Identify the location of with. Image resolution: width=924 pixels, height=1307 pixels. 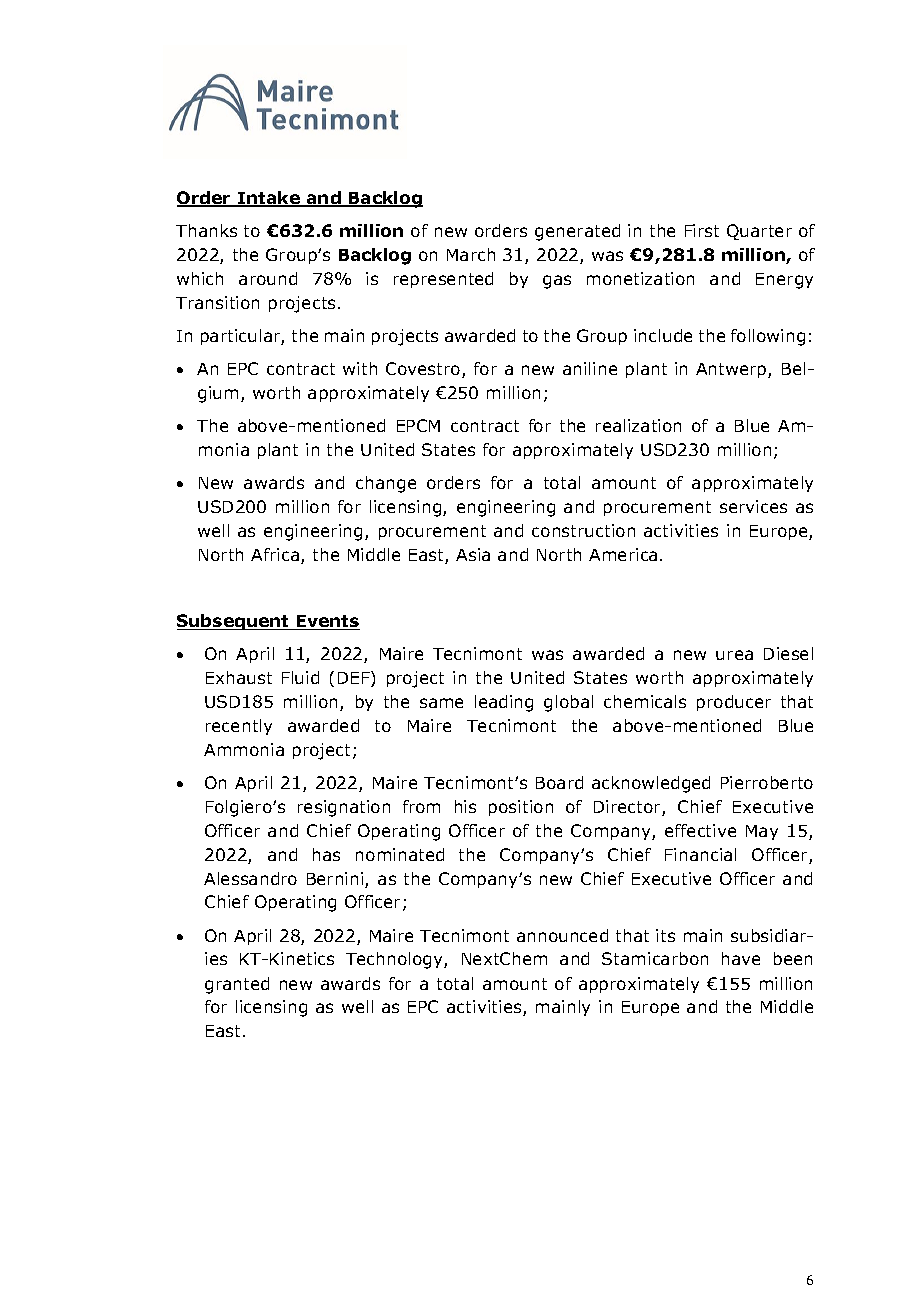
(360, 368).
